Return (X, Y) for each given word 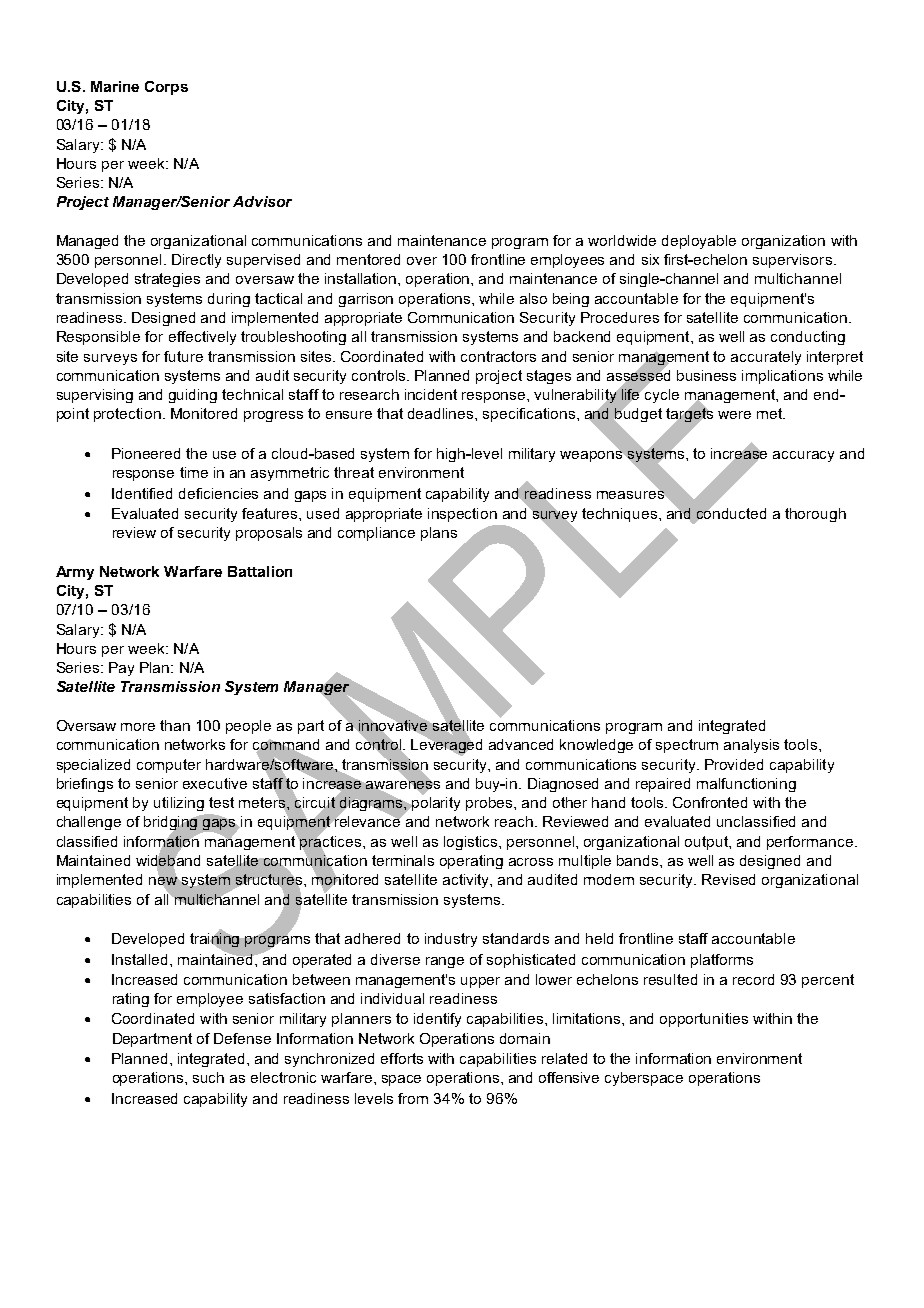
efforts (402, 1058)
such (208, 1077)
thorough (815, 515)
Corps (166, 88)
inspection (462, 515)
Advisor (262, 201)
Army (75, 573)
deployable (699, 242)
